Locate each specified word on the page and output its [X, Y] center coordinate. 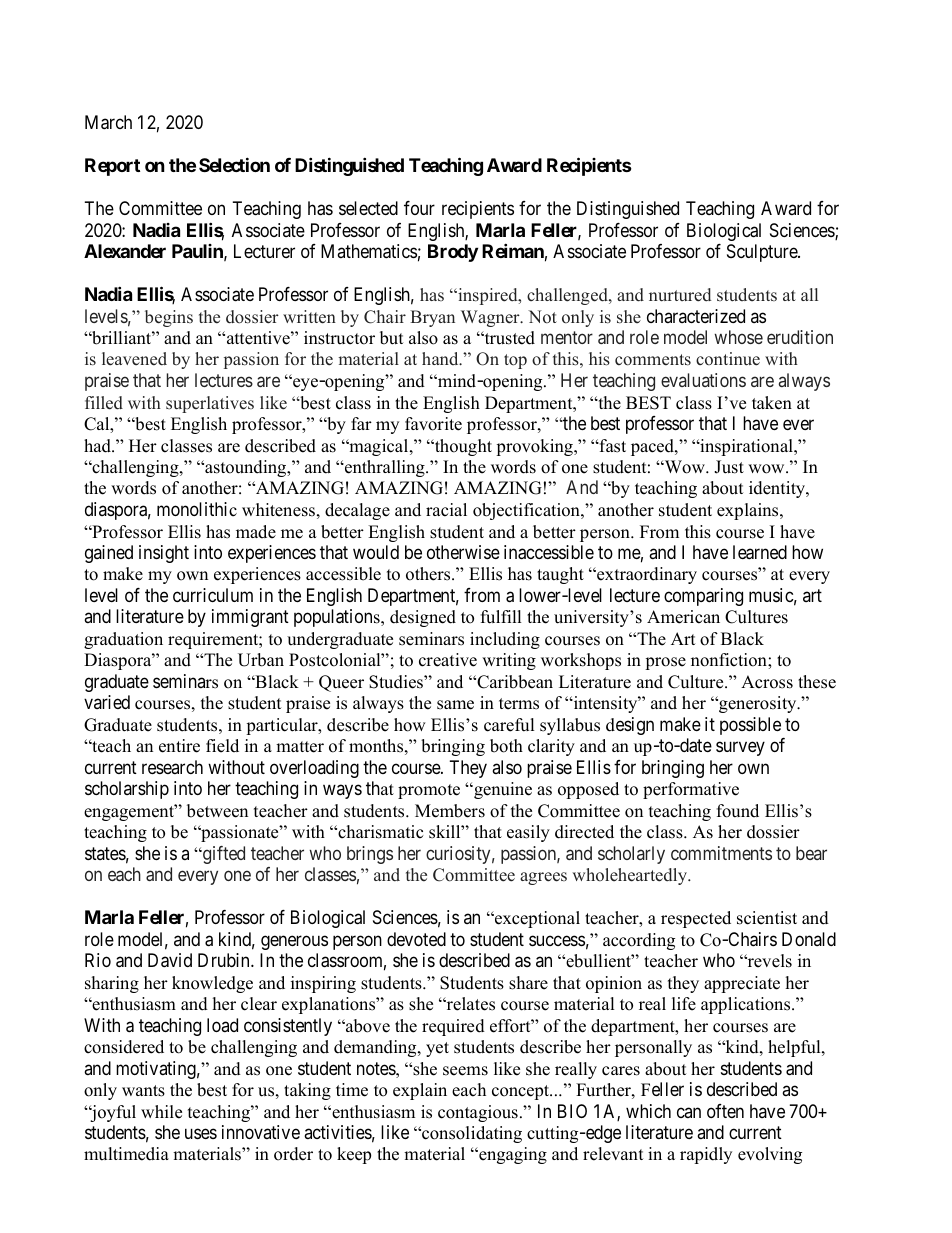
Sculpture [763, 253]
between [217, 811]
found [738, 811]
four [419, 208]
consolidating [471, 1134]
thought [462, 447]
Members [450, 811]
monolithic [197, 509]
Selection [234, 164]
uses [201, 1133]
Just [729, 467]
